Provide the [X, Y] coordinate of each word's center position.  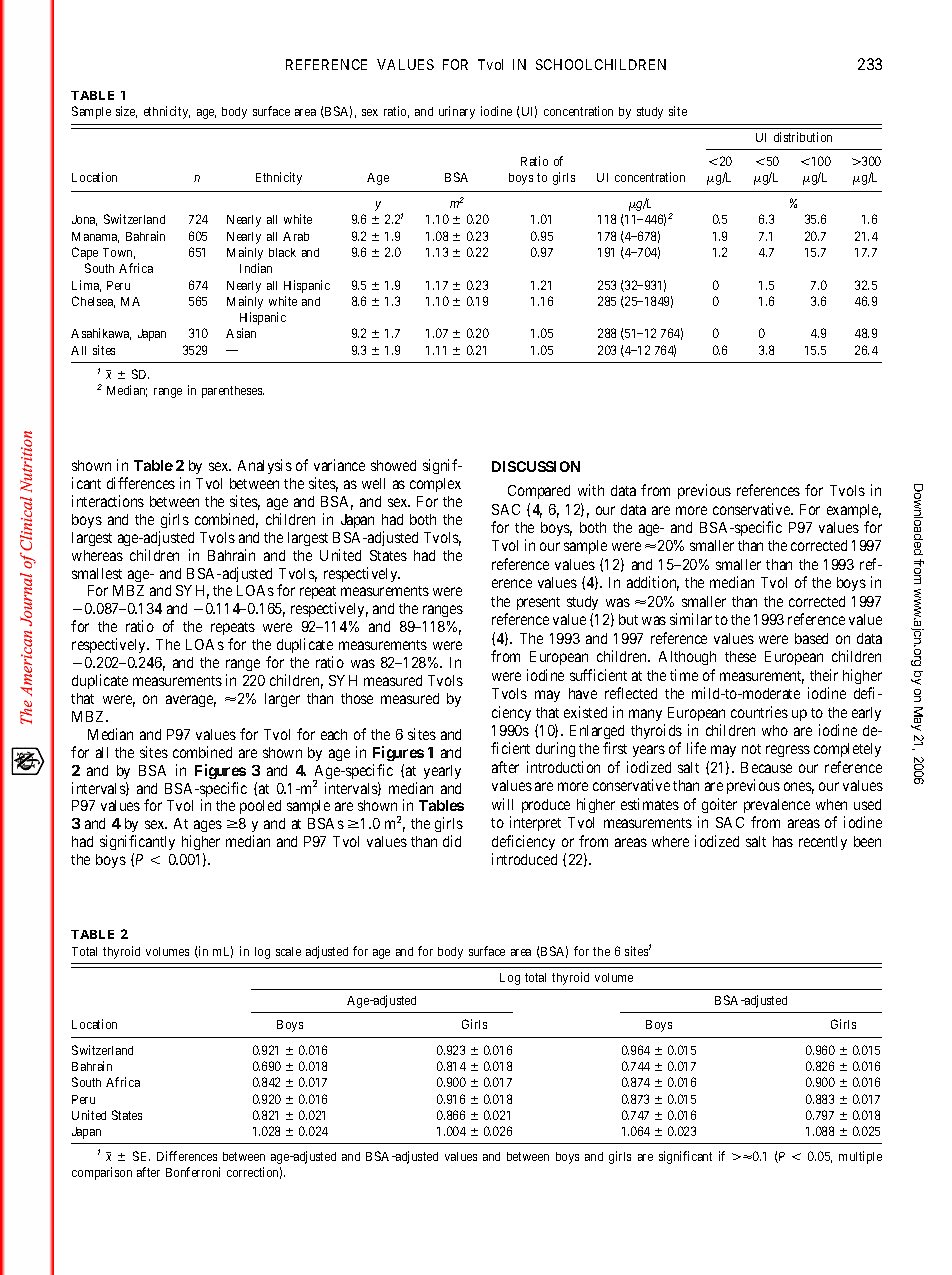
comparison [102, 1173]
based [811, 638]
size [126, 112]
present [538, 603]
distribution [803, 137]
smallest [97, 573]
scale [288, 951]
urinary [457, 112]
